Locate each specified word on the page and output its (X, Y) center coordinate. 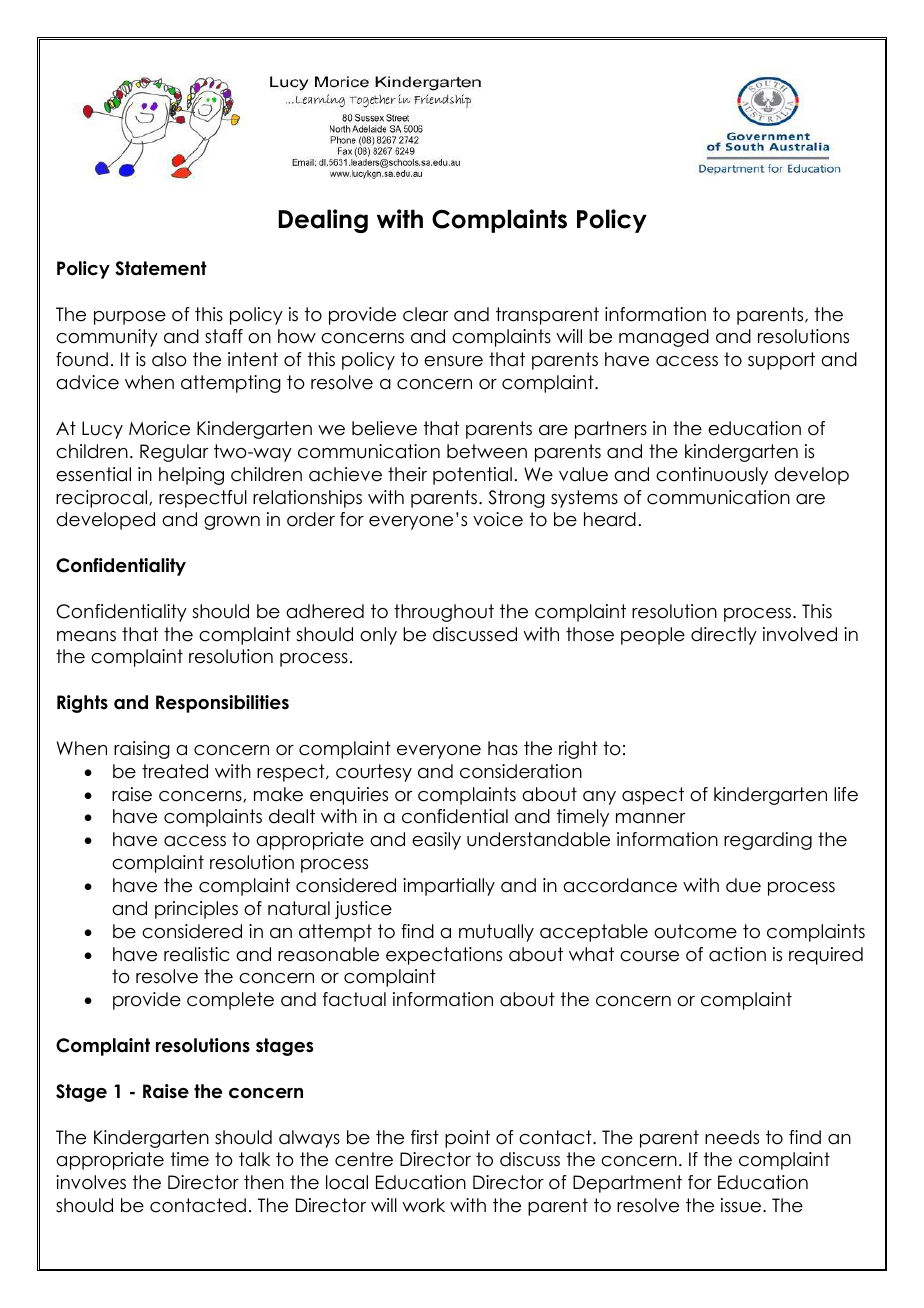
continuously (712, 476)
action (737, 954)
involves (91, 1182)
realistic (196, 954)
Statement (161, 268)
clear (426, 314)
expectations (444, 956)
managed (664, 338)
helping (191, 476)
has (503, 748)
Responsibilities (222, 704)
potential (472, 476)
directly (724, 636)
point (467, 1139)
